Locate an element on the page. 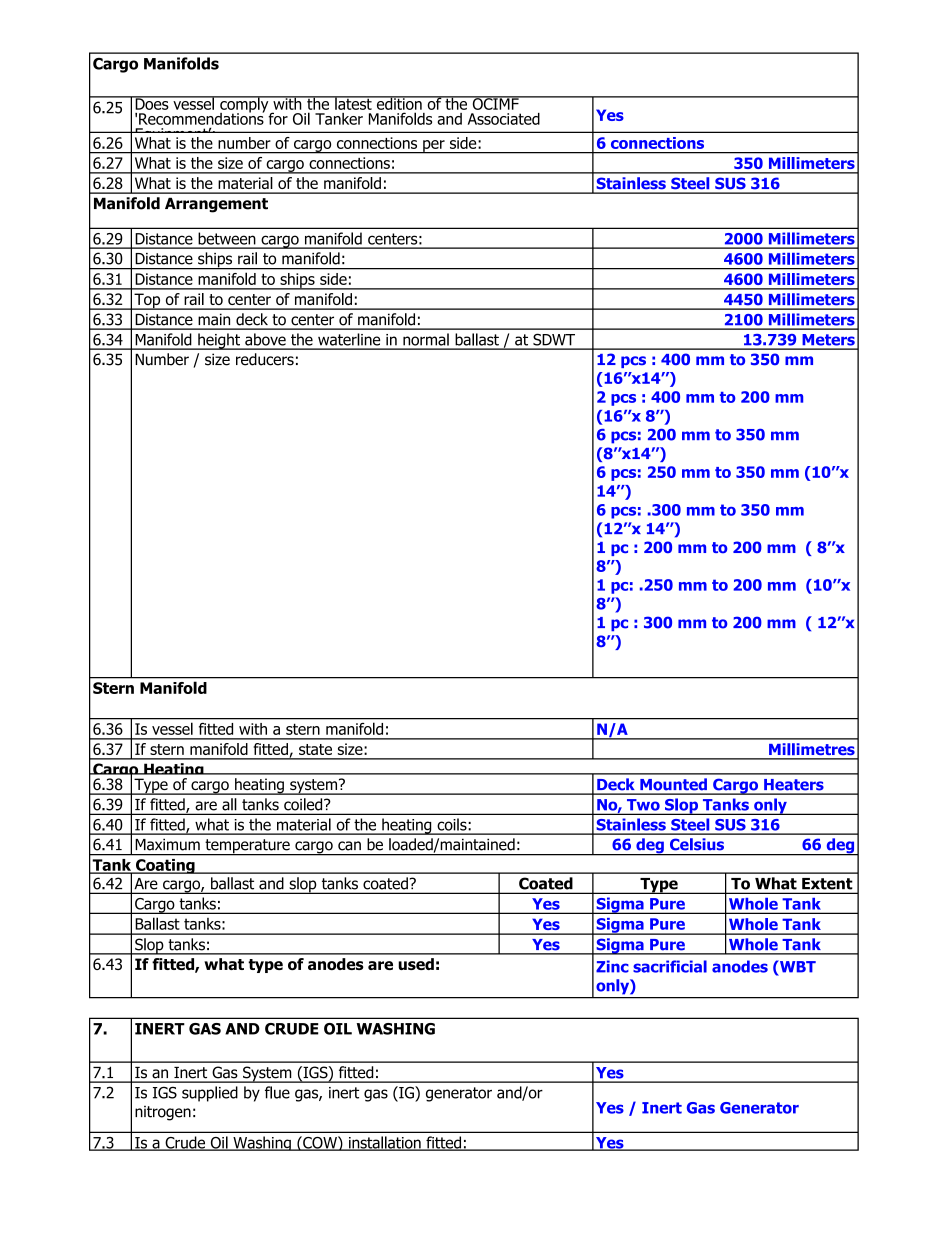  Does is located at coordinates (152, 103).
